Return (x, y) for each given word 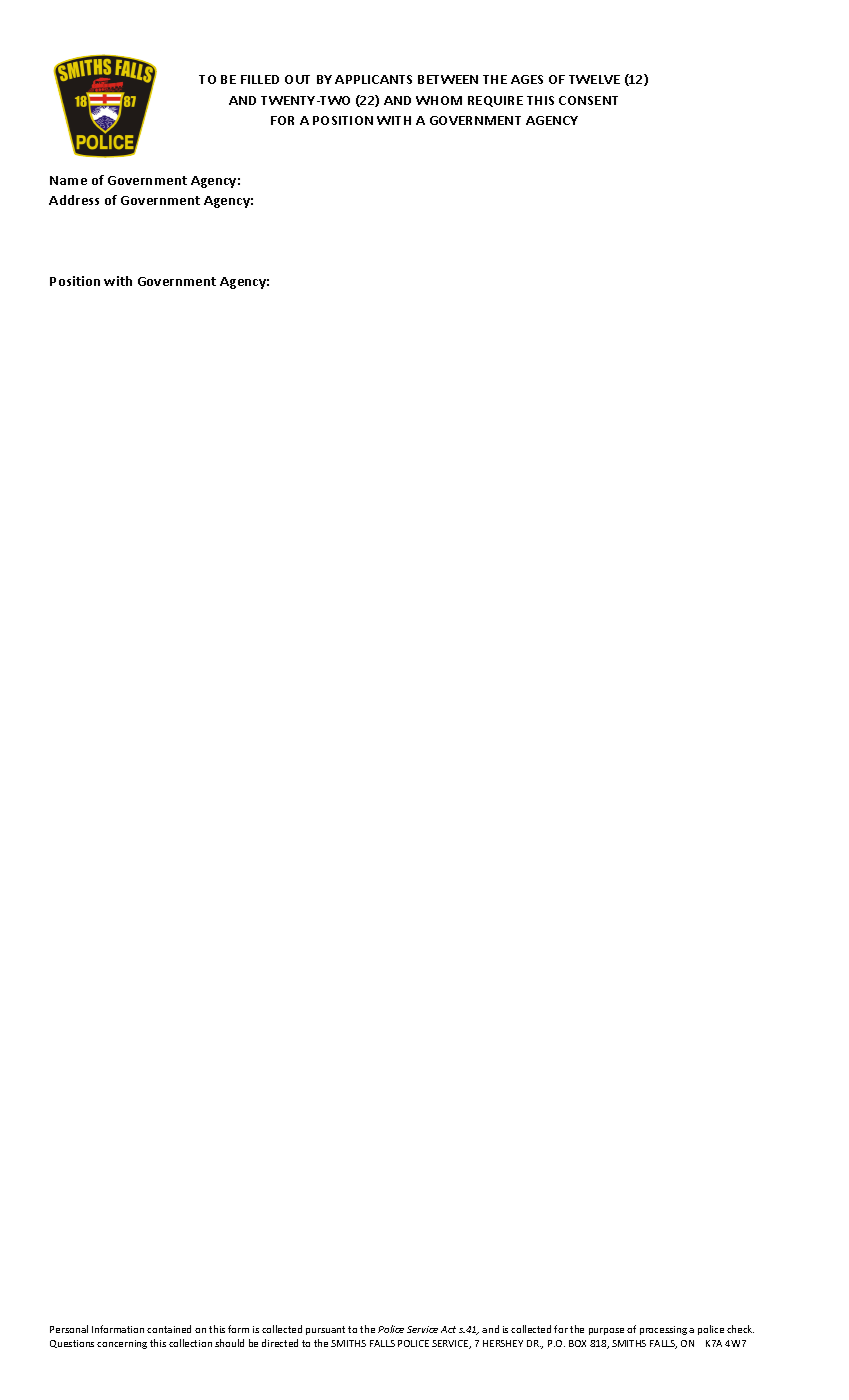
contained (169, 1329)
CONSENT (588, 100)
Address (74, 200)
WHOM (439, 100)
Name (68, 180)
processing (663, 1330)
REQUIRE (495, 101)
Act (448, 1329)
